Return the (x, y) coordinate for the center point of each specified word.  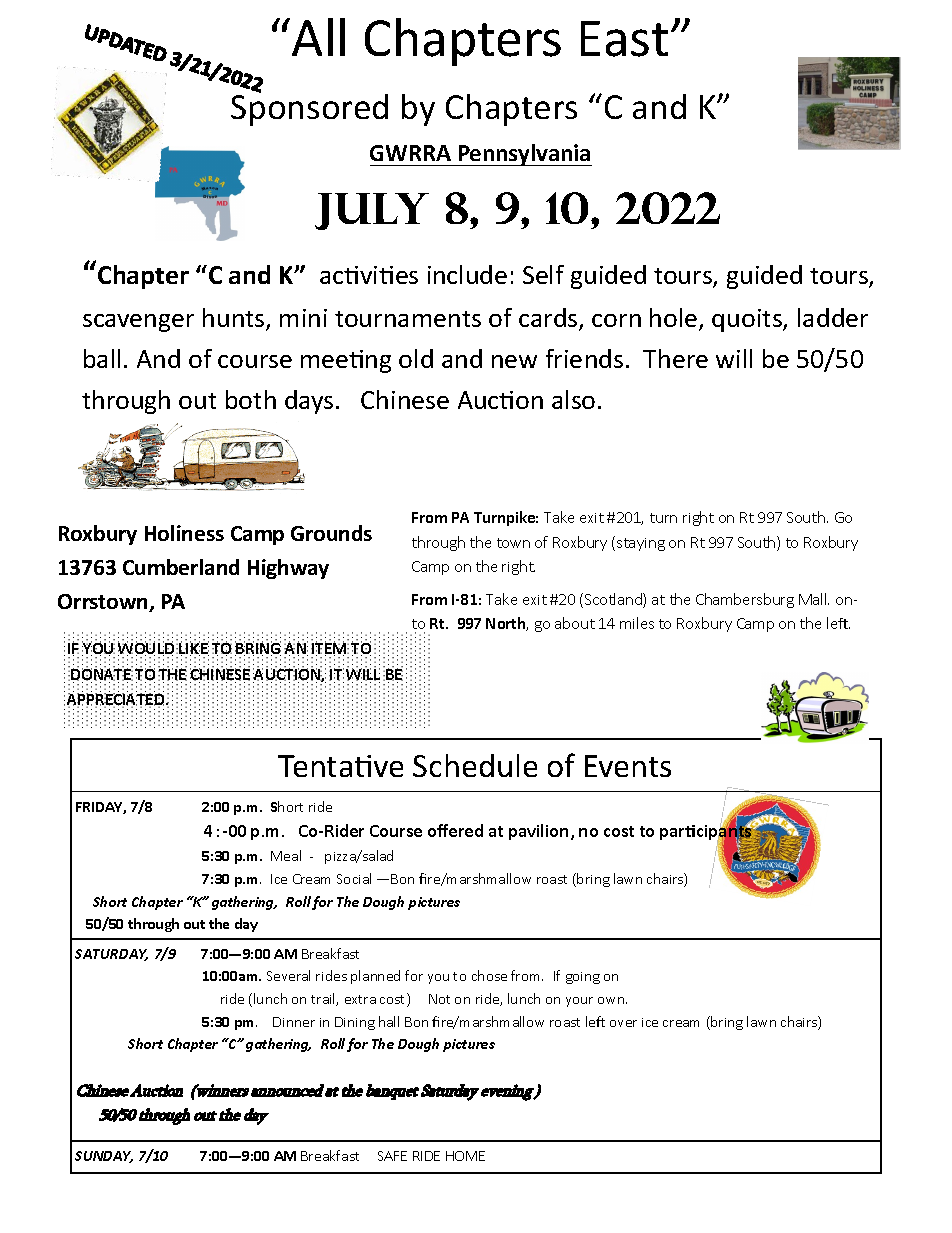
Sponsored (309, 108)
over (623, 1023)
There (675, 358)
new (514, 361)
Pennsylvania (524, 155)
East (624, 39)
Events (628, 766)
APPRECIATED (117, 700)
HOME (465, 1156)
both (251, 399)
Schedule (475, 765)
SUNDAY (104, 1157)
